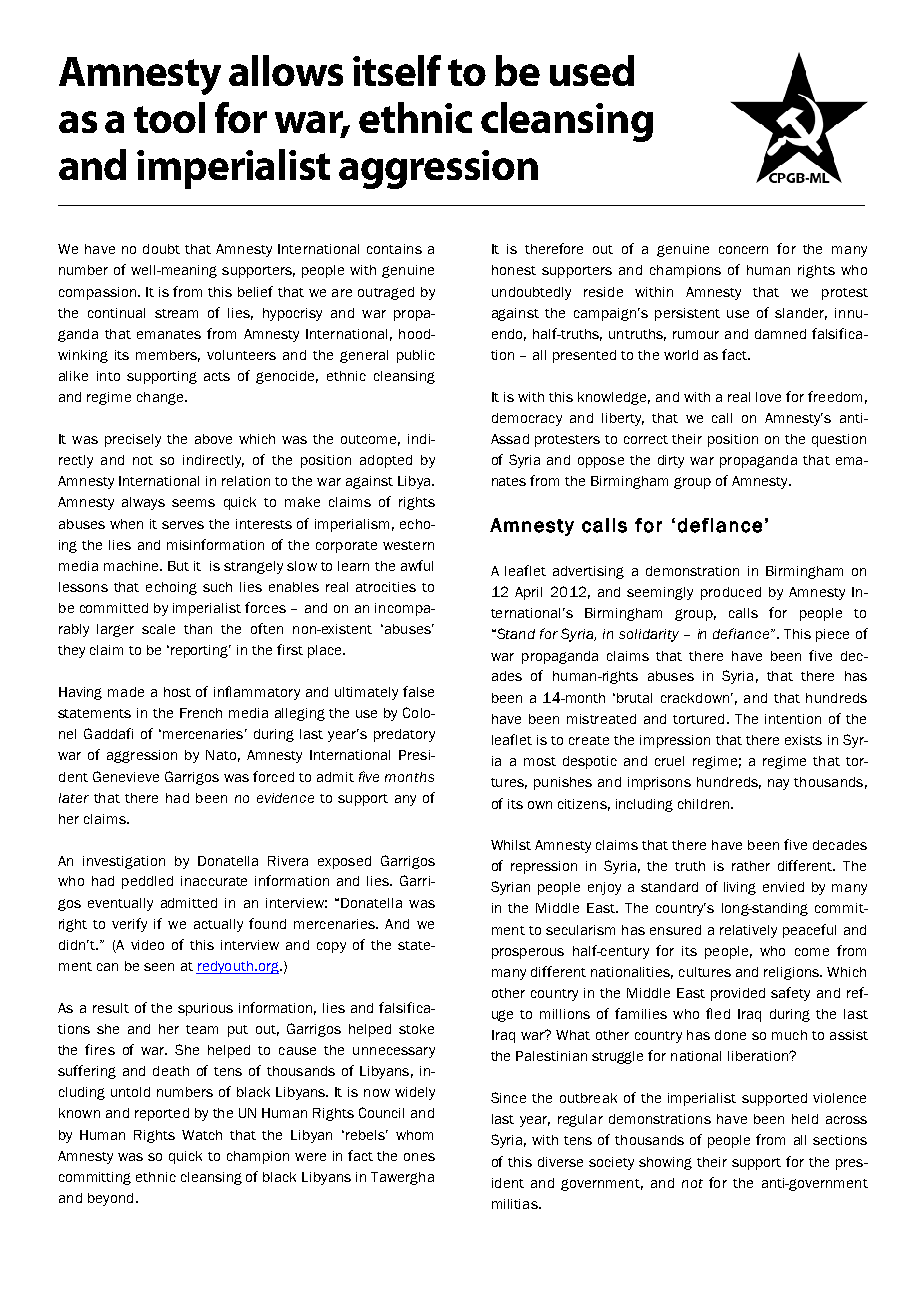  I want to click on tool, so click(169, 117).
